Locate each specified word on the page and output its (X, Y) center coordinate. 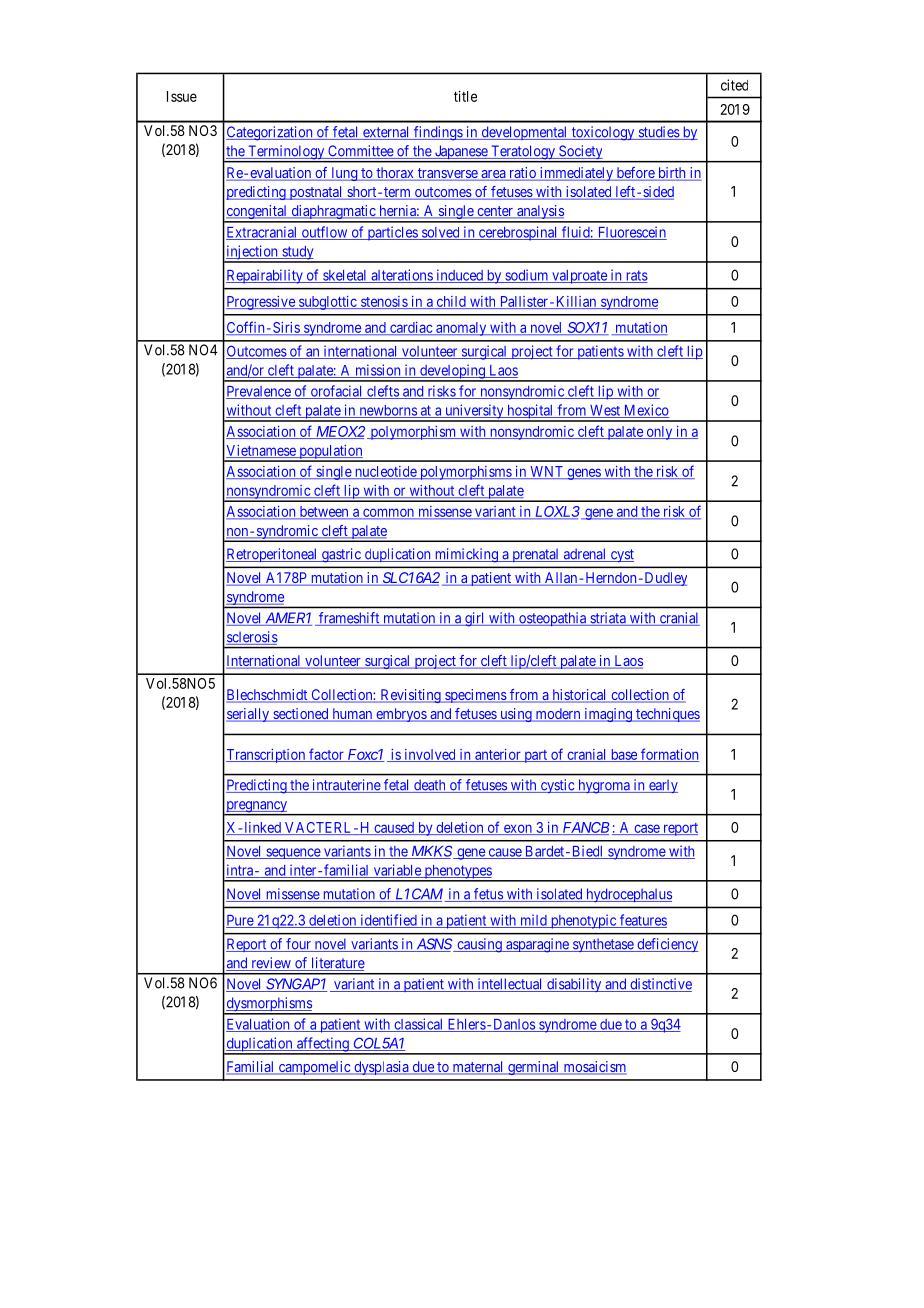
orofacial (337, 392)
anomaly (461, 329)
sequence (293, 853)
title (465, 96)
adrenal (585, 555)
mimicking (466, 555)
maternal (478, 1068)
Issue (182, 96)
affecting (323, 1045)
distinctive (660, 985)
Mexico (645, 411)
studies (658, 133)
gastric (341, 555)
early (662, 786)
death (430, 786)
